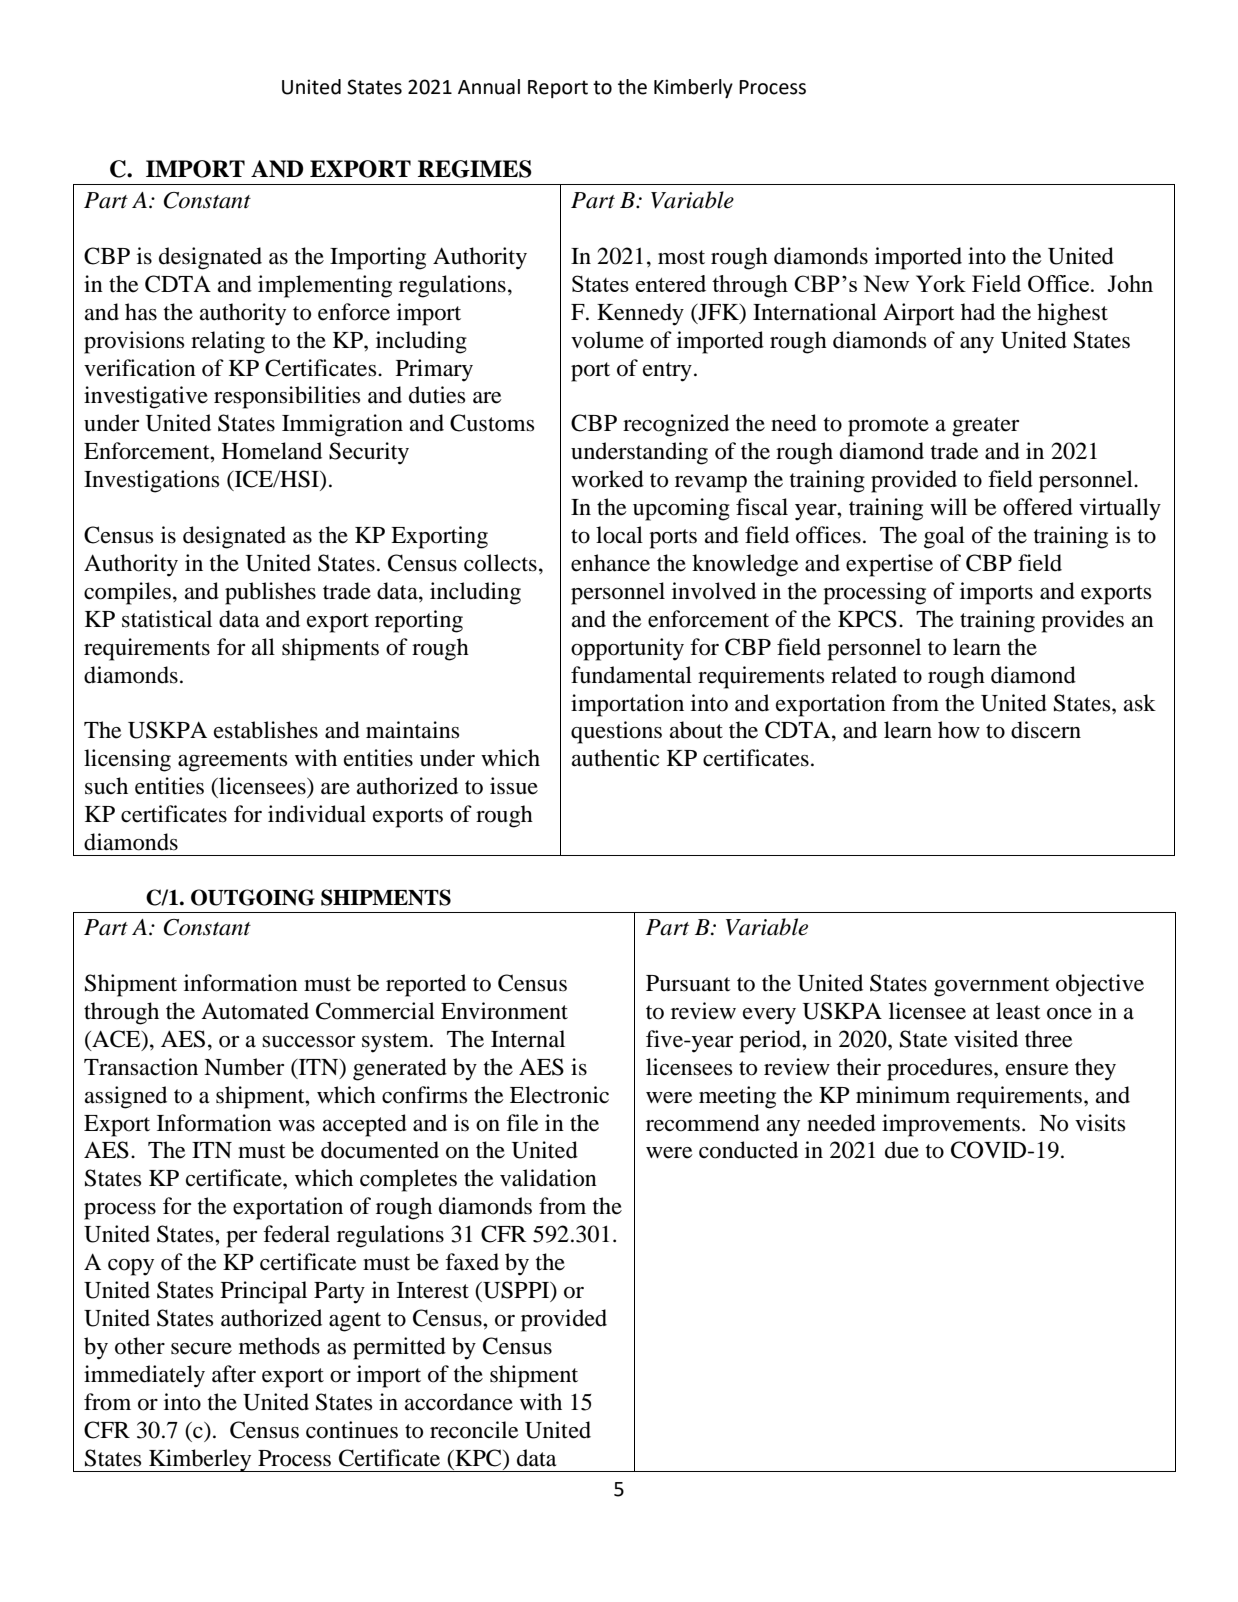 The image size is (1238, 1602). What do you see at coordinates (474, 1430) in the page?
I see `reconcile` at bounding box center [474, 1430].
